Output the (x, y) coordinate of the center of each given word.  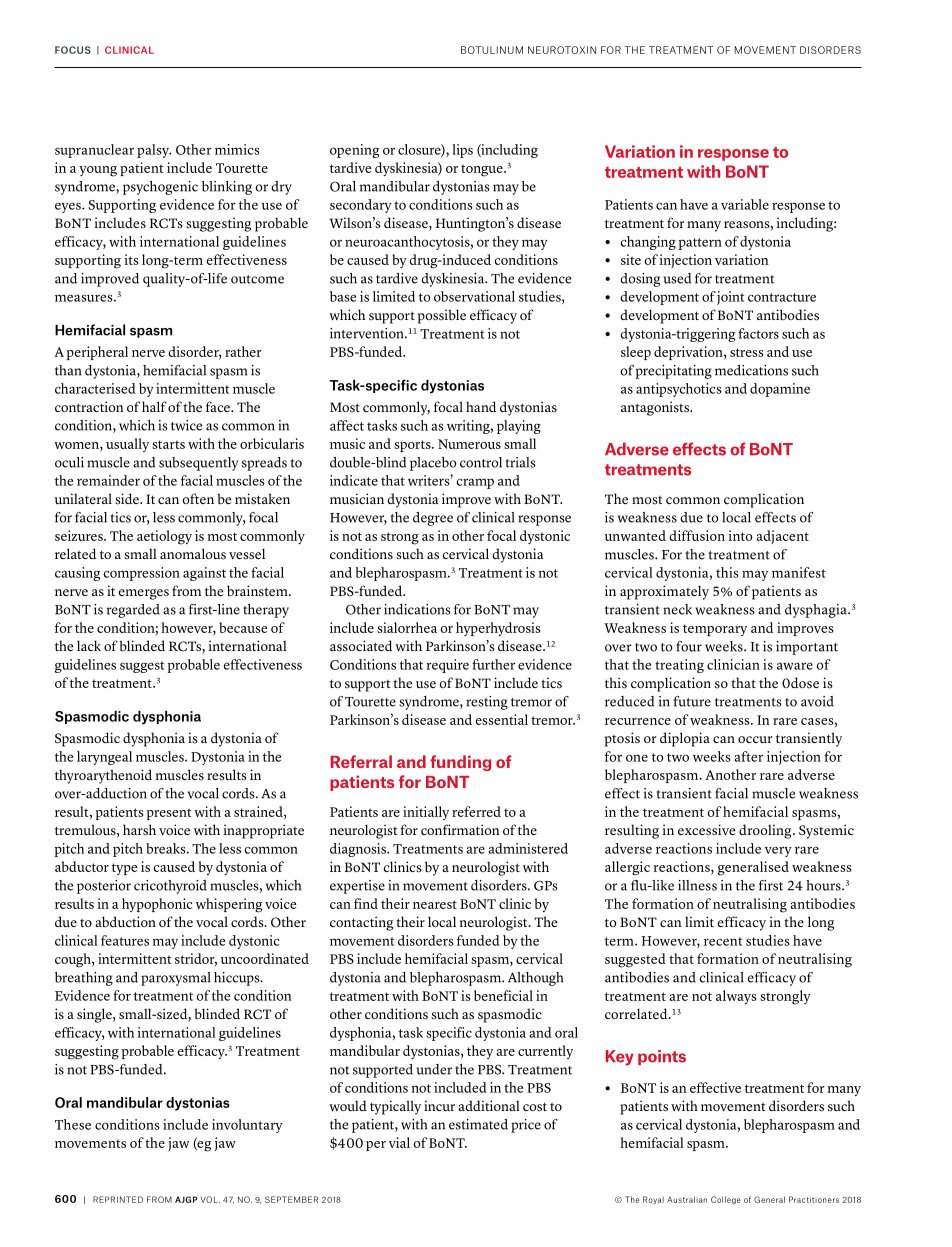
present (169, 814)
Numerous (469, 444)
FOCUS (73, 50)
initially (426, 813)
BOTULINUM (492, 50)
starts (168, 444)
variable (745, 204)
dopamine (780, 390)
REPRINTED (118, 1199)
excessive (706, 830)
